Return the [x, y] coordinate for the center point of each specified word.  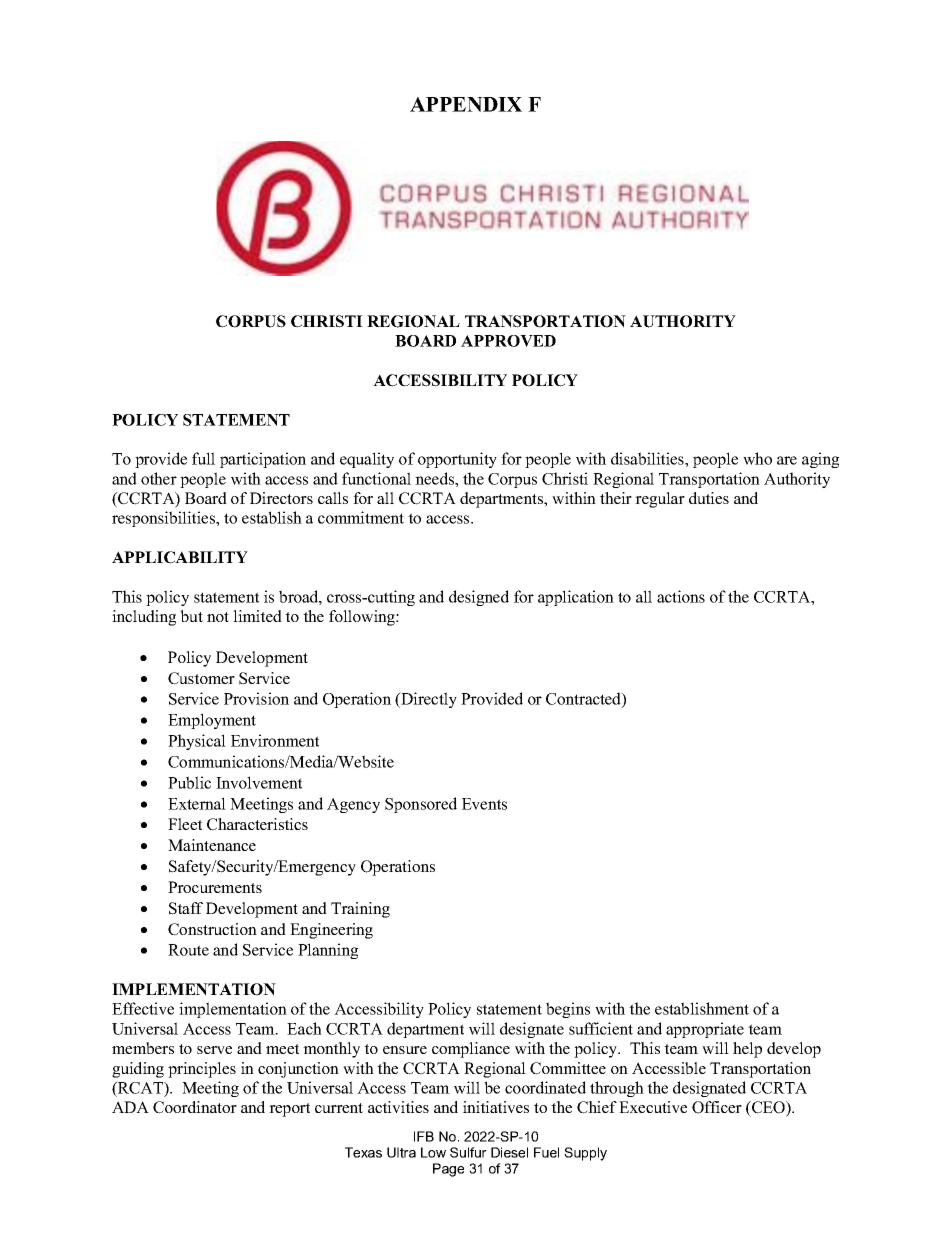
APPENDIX [466, 104]
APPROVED [508, 341]
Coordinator [195, 1107]
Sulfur [468, 1152]
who [757, 458]
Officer [717, 1107]
